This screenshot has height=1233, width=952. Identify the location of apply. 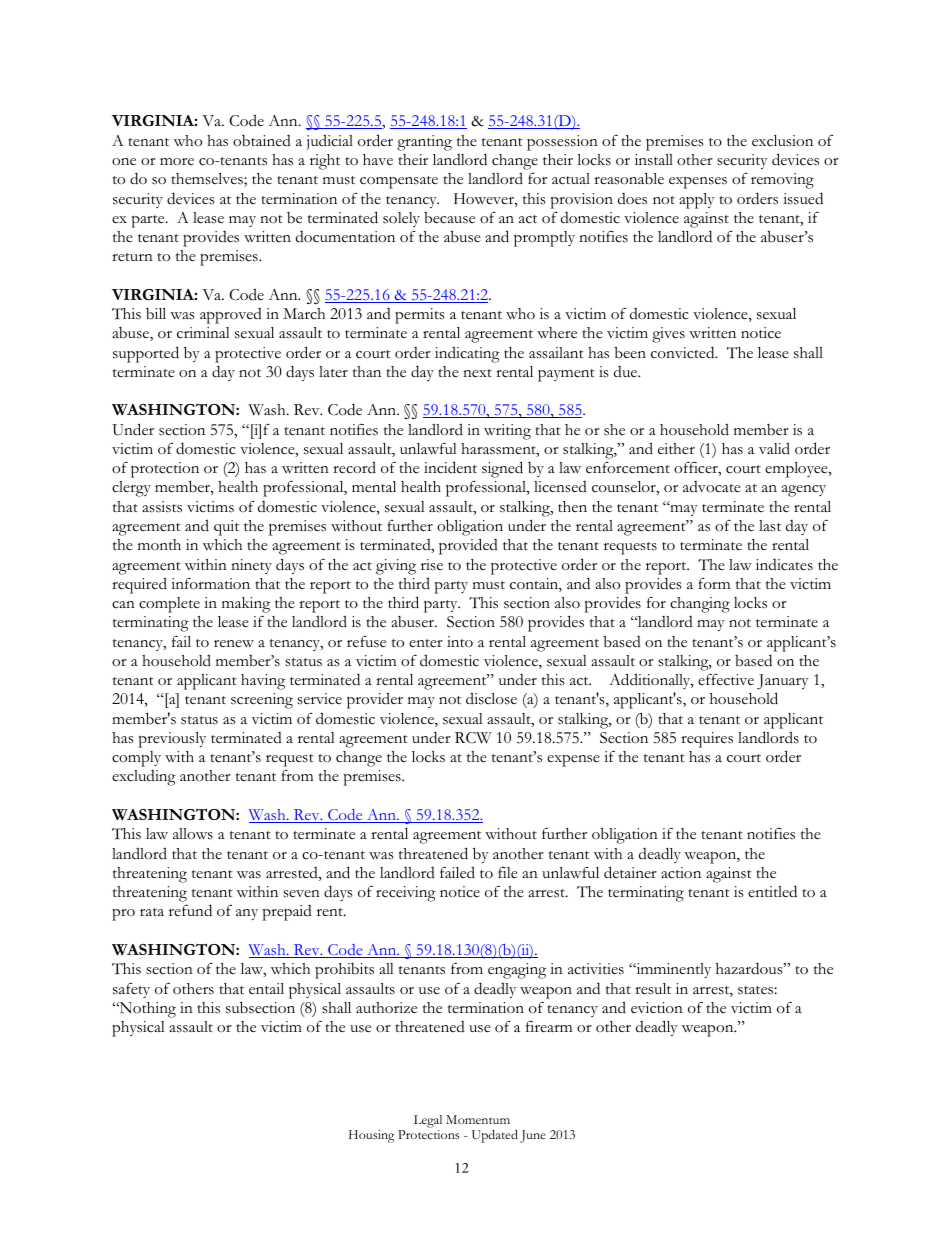
(697, 201).
